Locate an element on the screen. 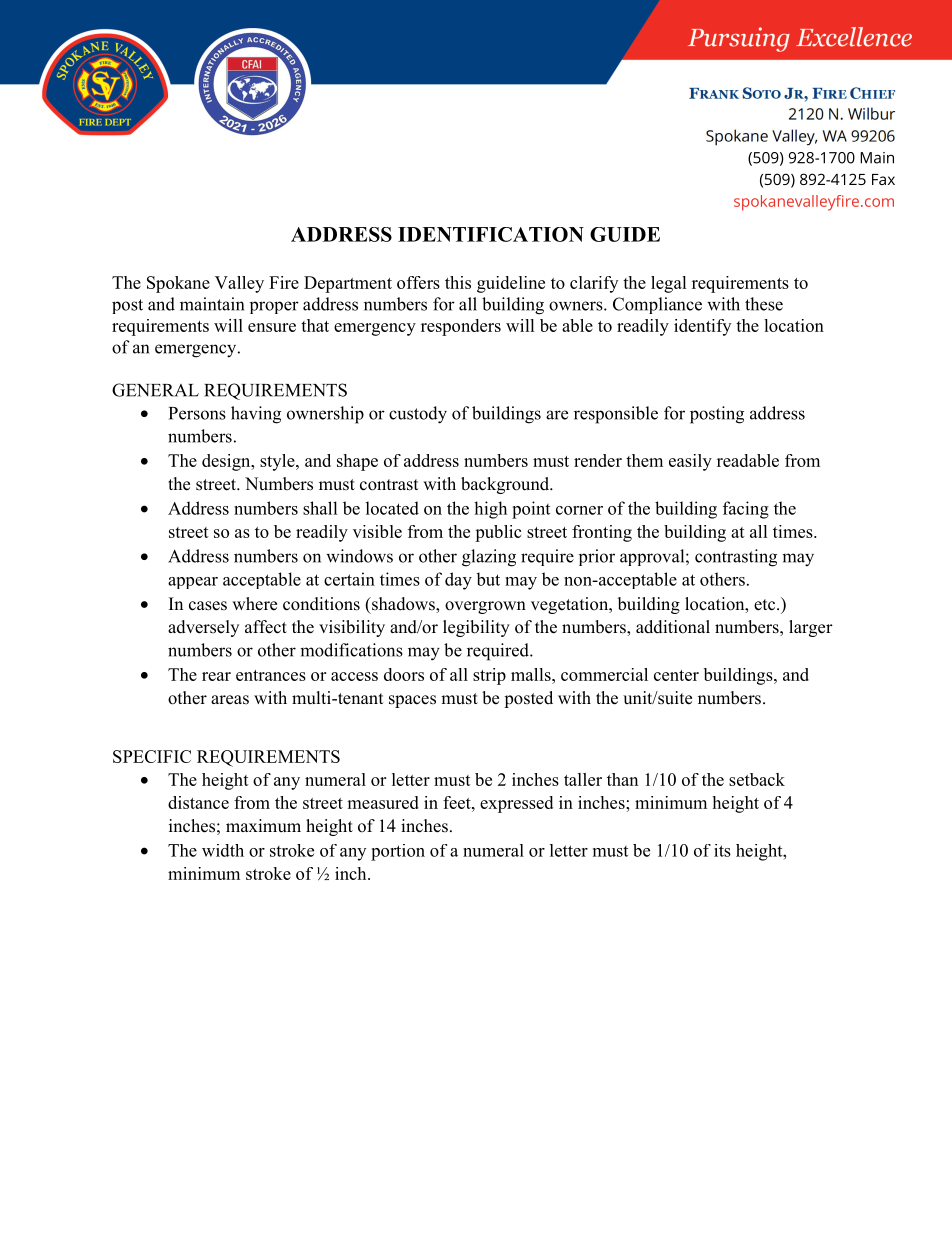  design is located at coordinates (227, 462).
